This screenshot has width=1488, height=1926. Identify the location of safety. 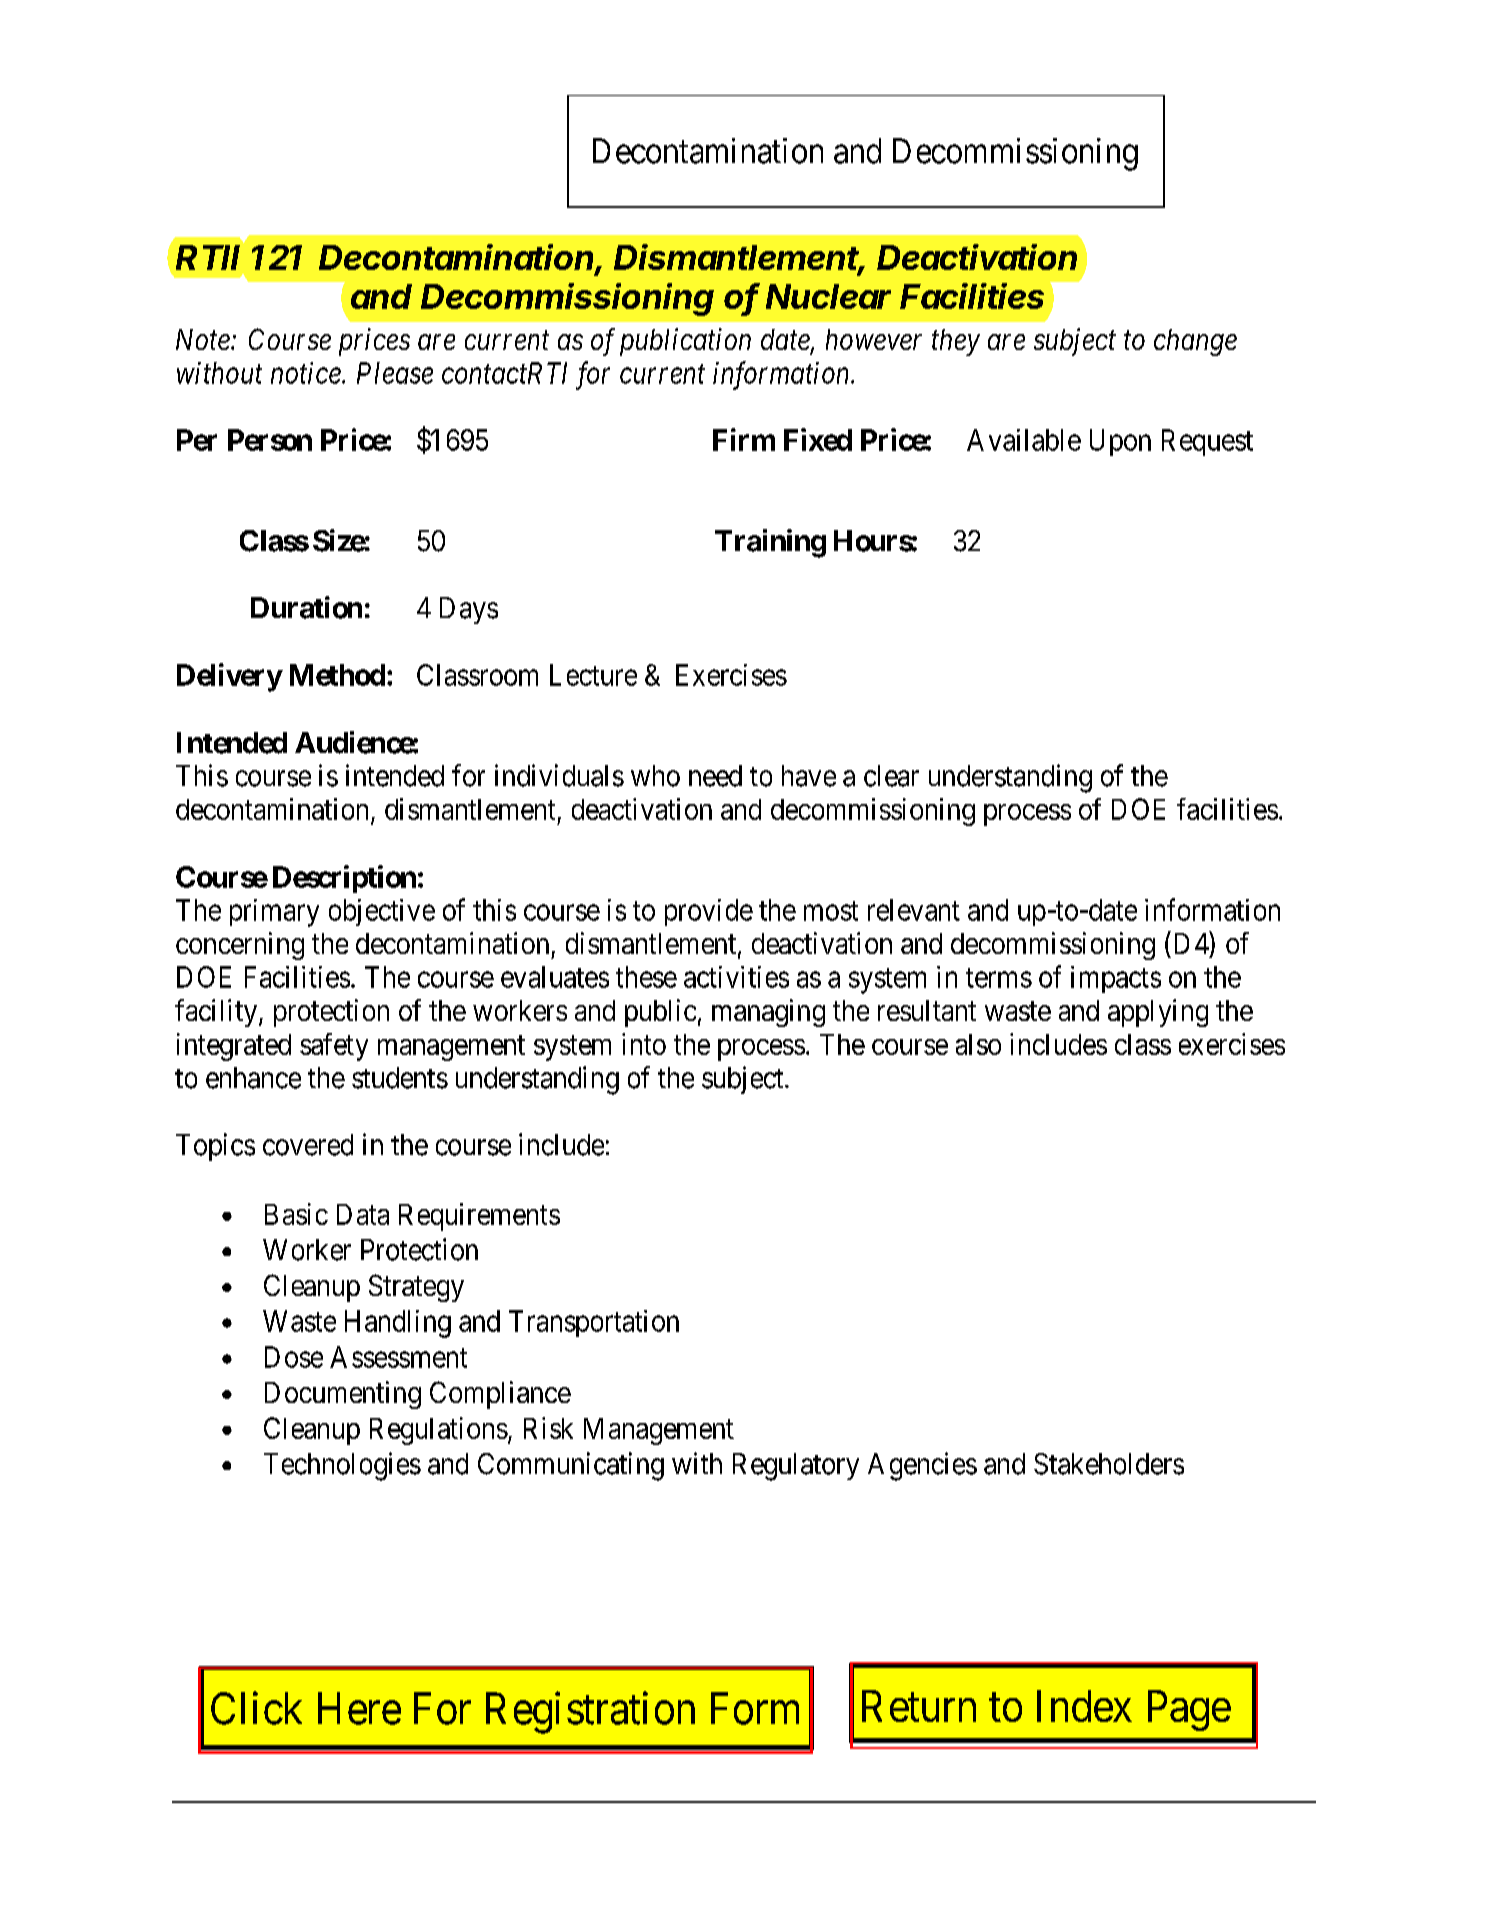
(334, 1047).
